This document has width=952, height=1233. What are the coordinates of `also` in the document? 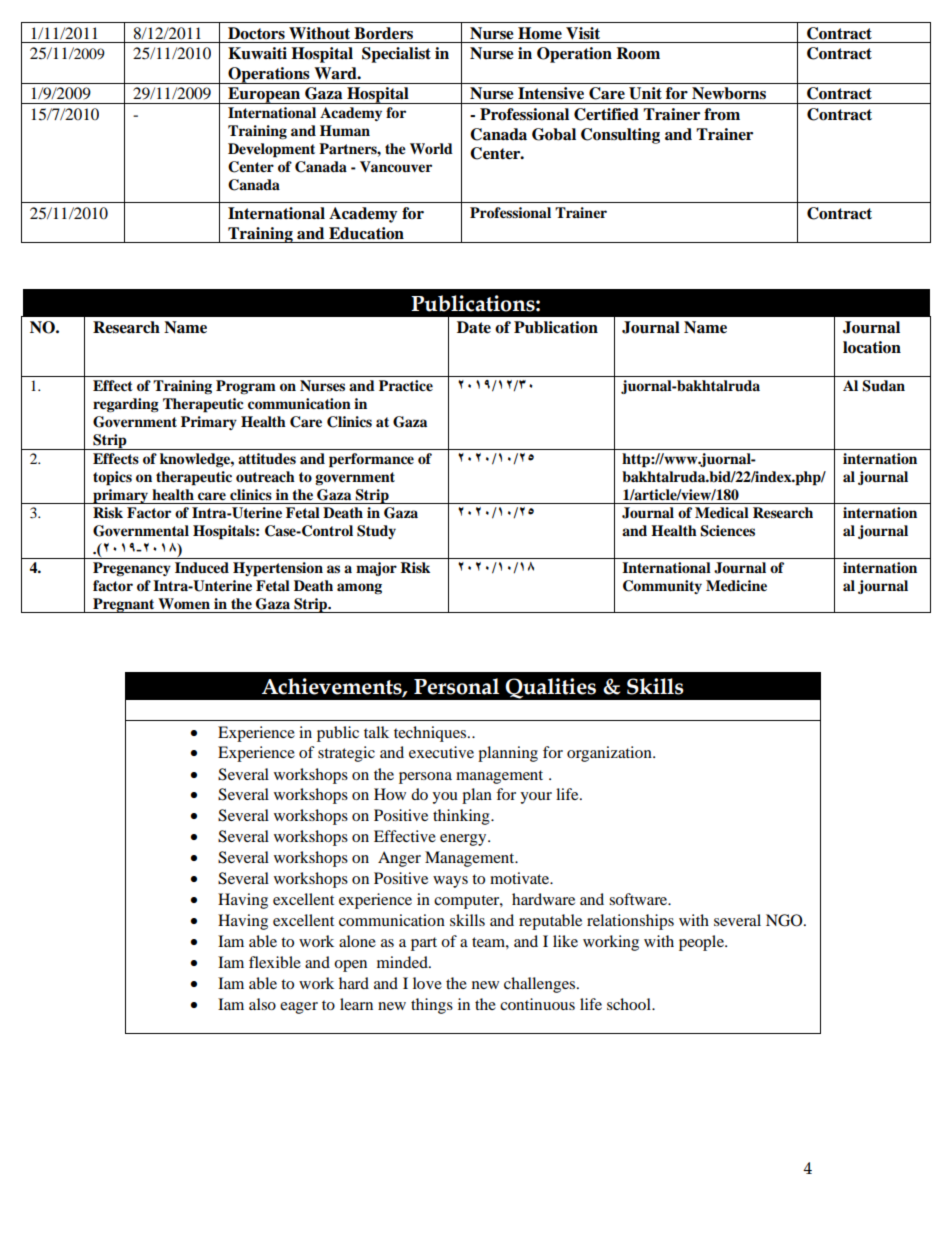 It's located at (262, 1004).
